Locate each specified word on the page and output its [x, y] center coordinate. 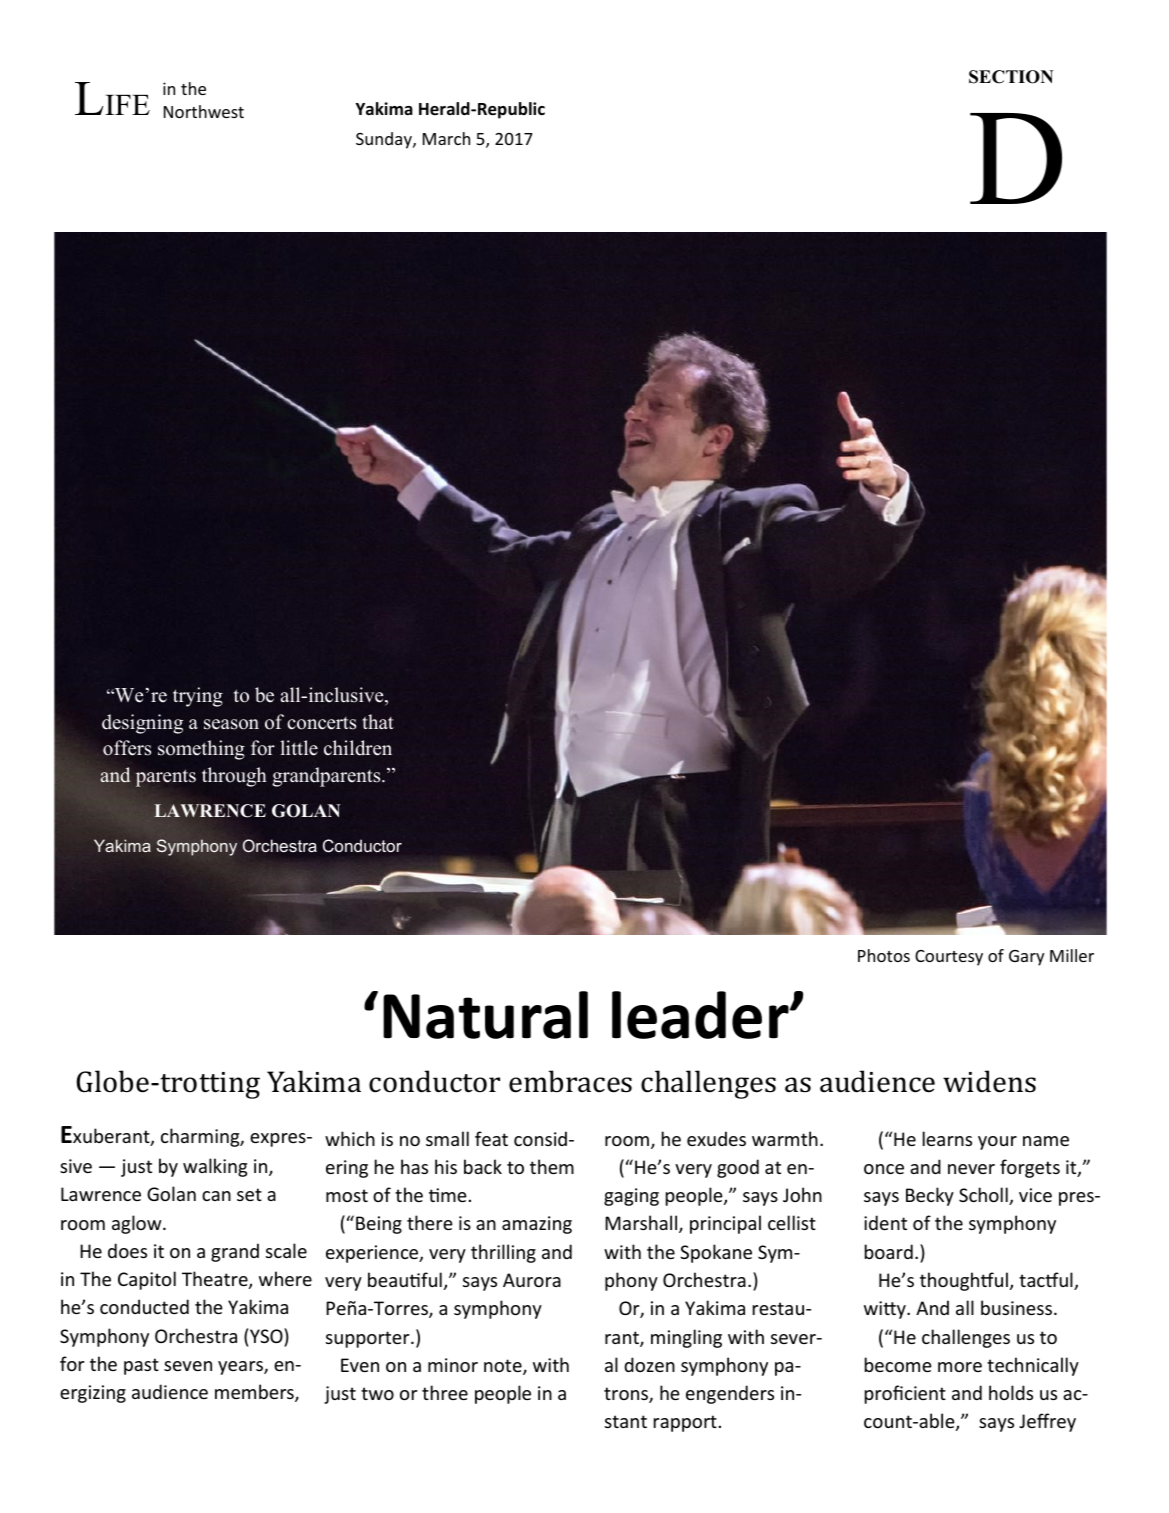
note [504, 1367]
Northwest [204, 111]
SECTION [1011, 77]
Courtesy [949, 958]
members [255, 1393]
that [378, 721]
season [231, 724]
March [446, 138]
